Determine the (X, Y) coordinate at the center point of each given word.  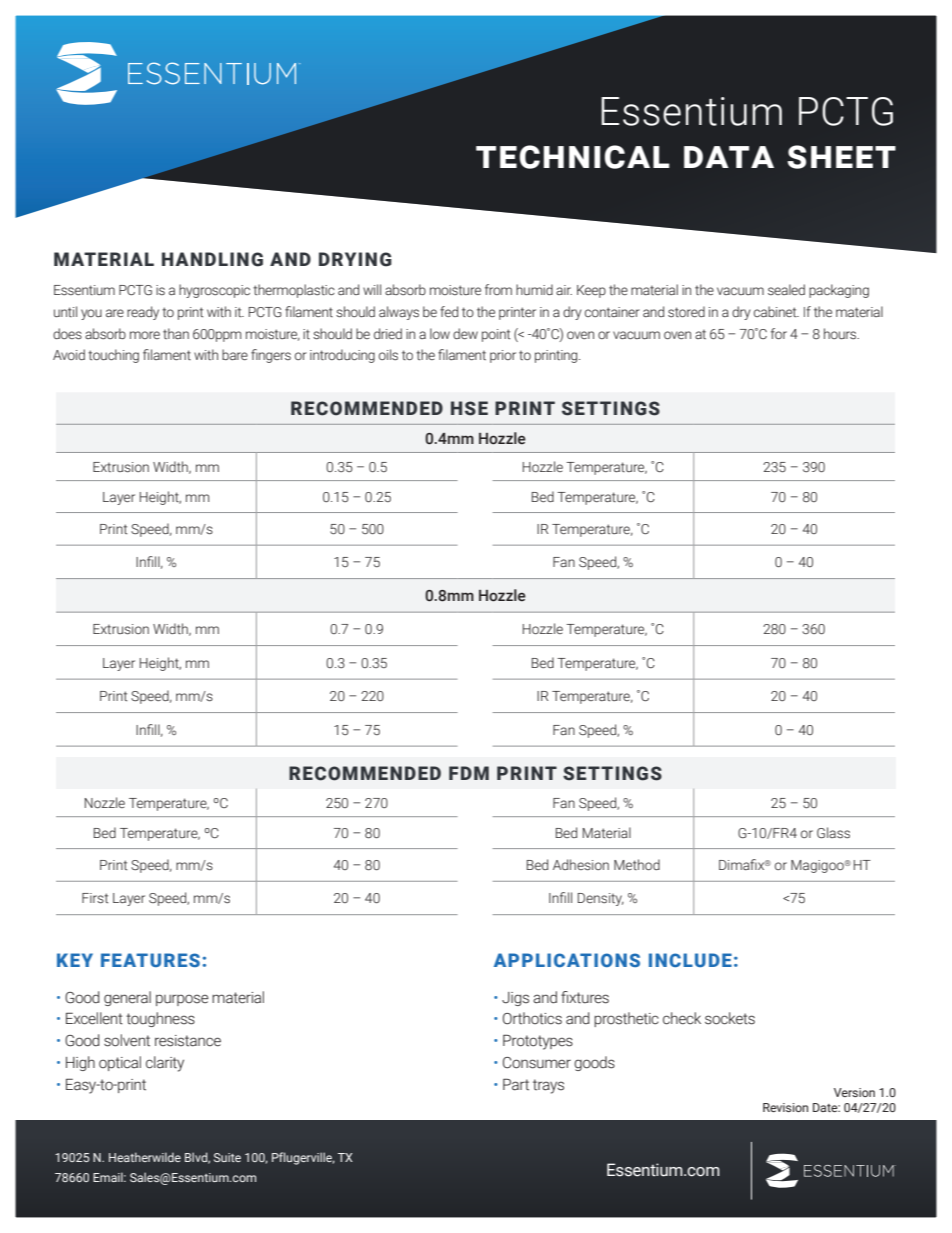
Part (516, 1084)
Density (601, 899)
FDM (469, 773)
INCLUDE (690, 960)
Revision (785, 1107)
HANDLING (212, 259)
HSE (469, 408)
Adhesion (581, 865)
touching (113, 356)
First (95, 898)
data (729, 157)
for (779, 333)
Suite (227, 1157)
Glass (833, 833)
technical (573, 157)
